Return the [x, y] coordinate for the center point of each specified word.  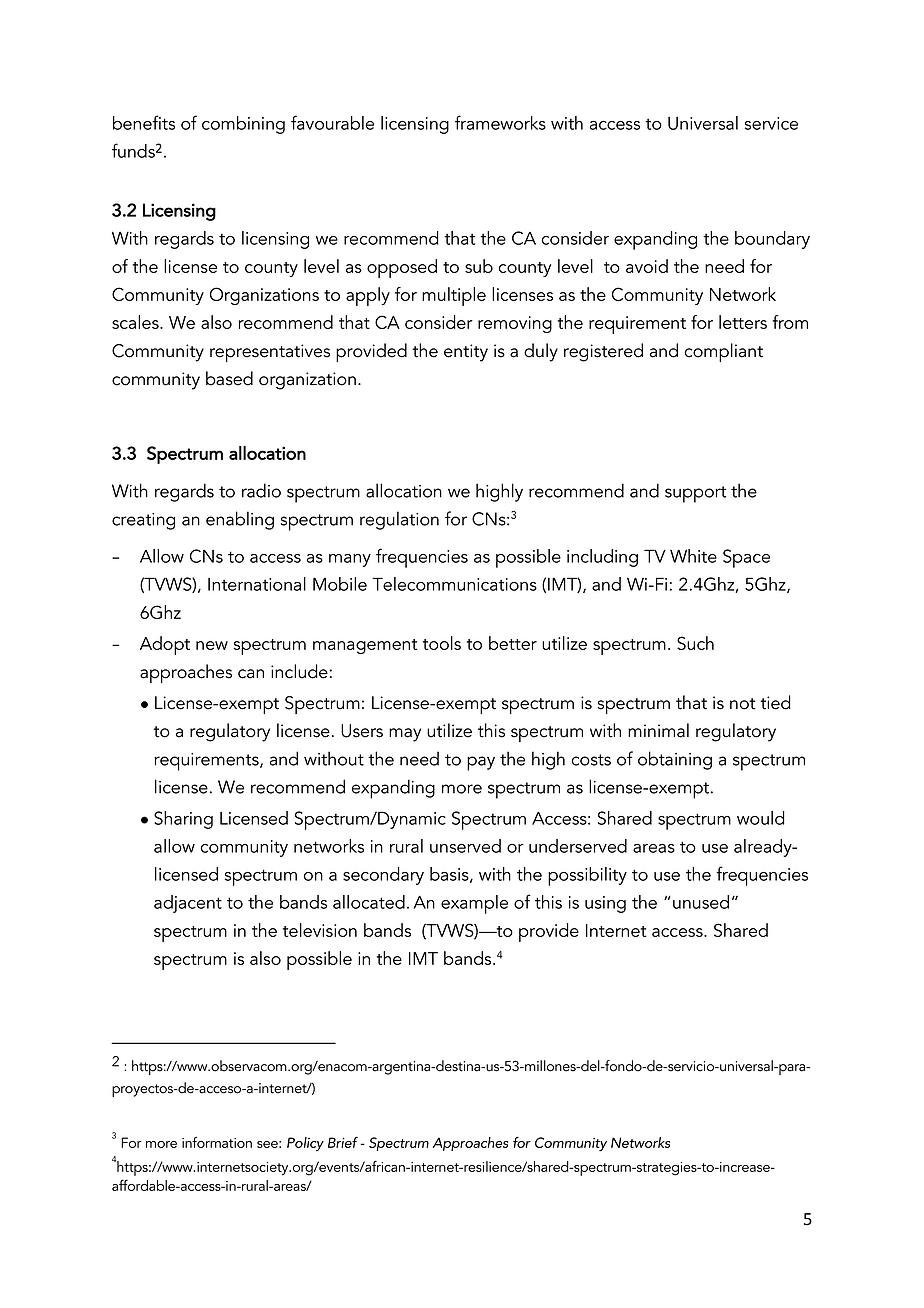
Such [695, 643]
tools [442, 643]
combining [243, 125]
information [217, 1142]
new [212, 645]
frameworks [500, 122]
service [771, 123]
